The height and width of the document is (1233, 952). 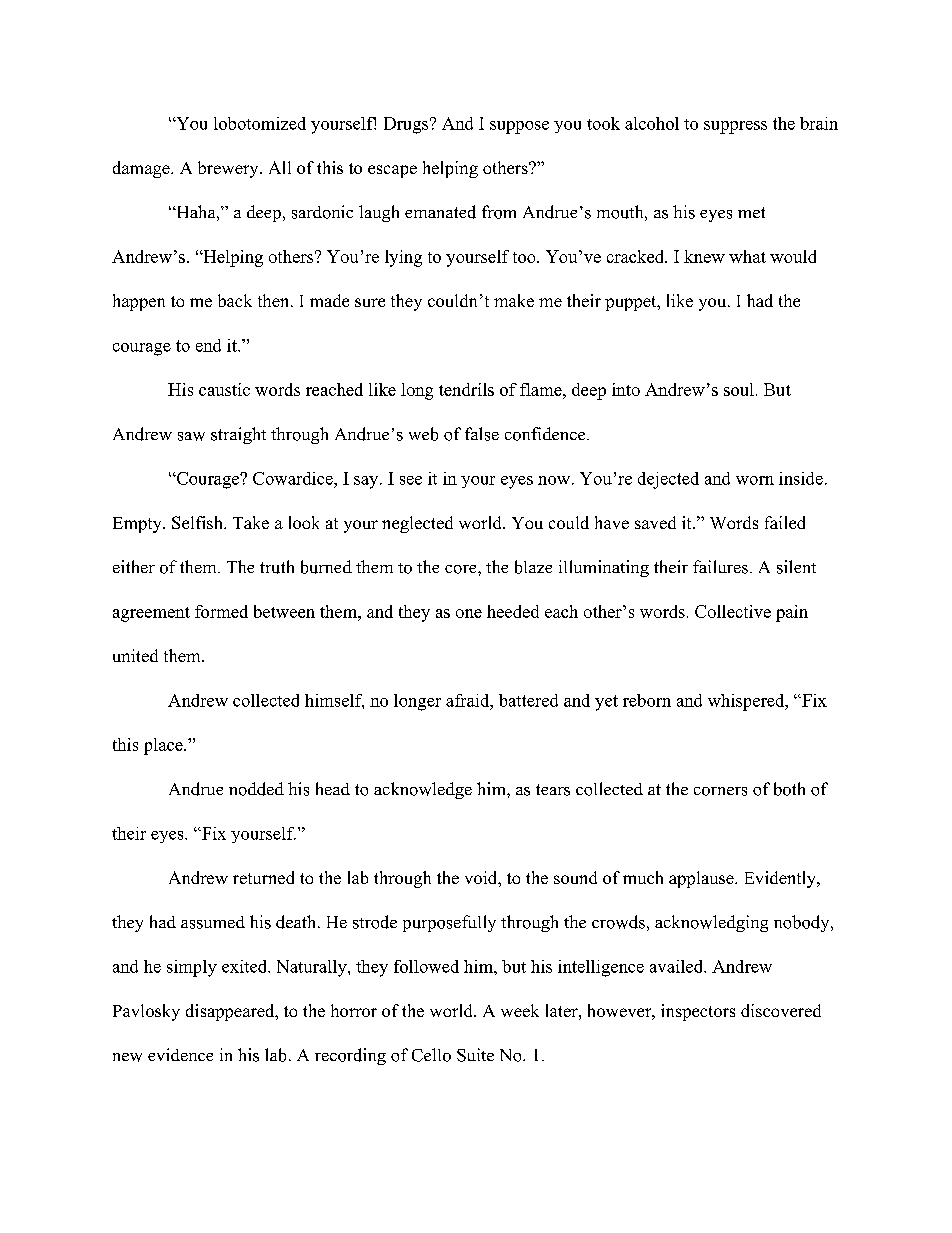 I want to click on Suite, so click(x=475, y=1055).
